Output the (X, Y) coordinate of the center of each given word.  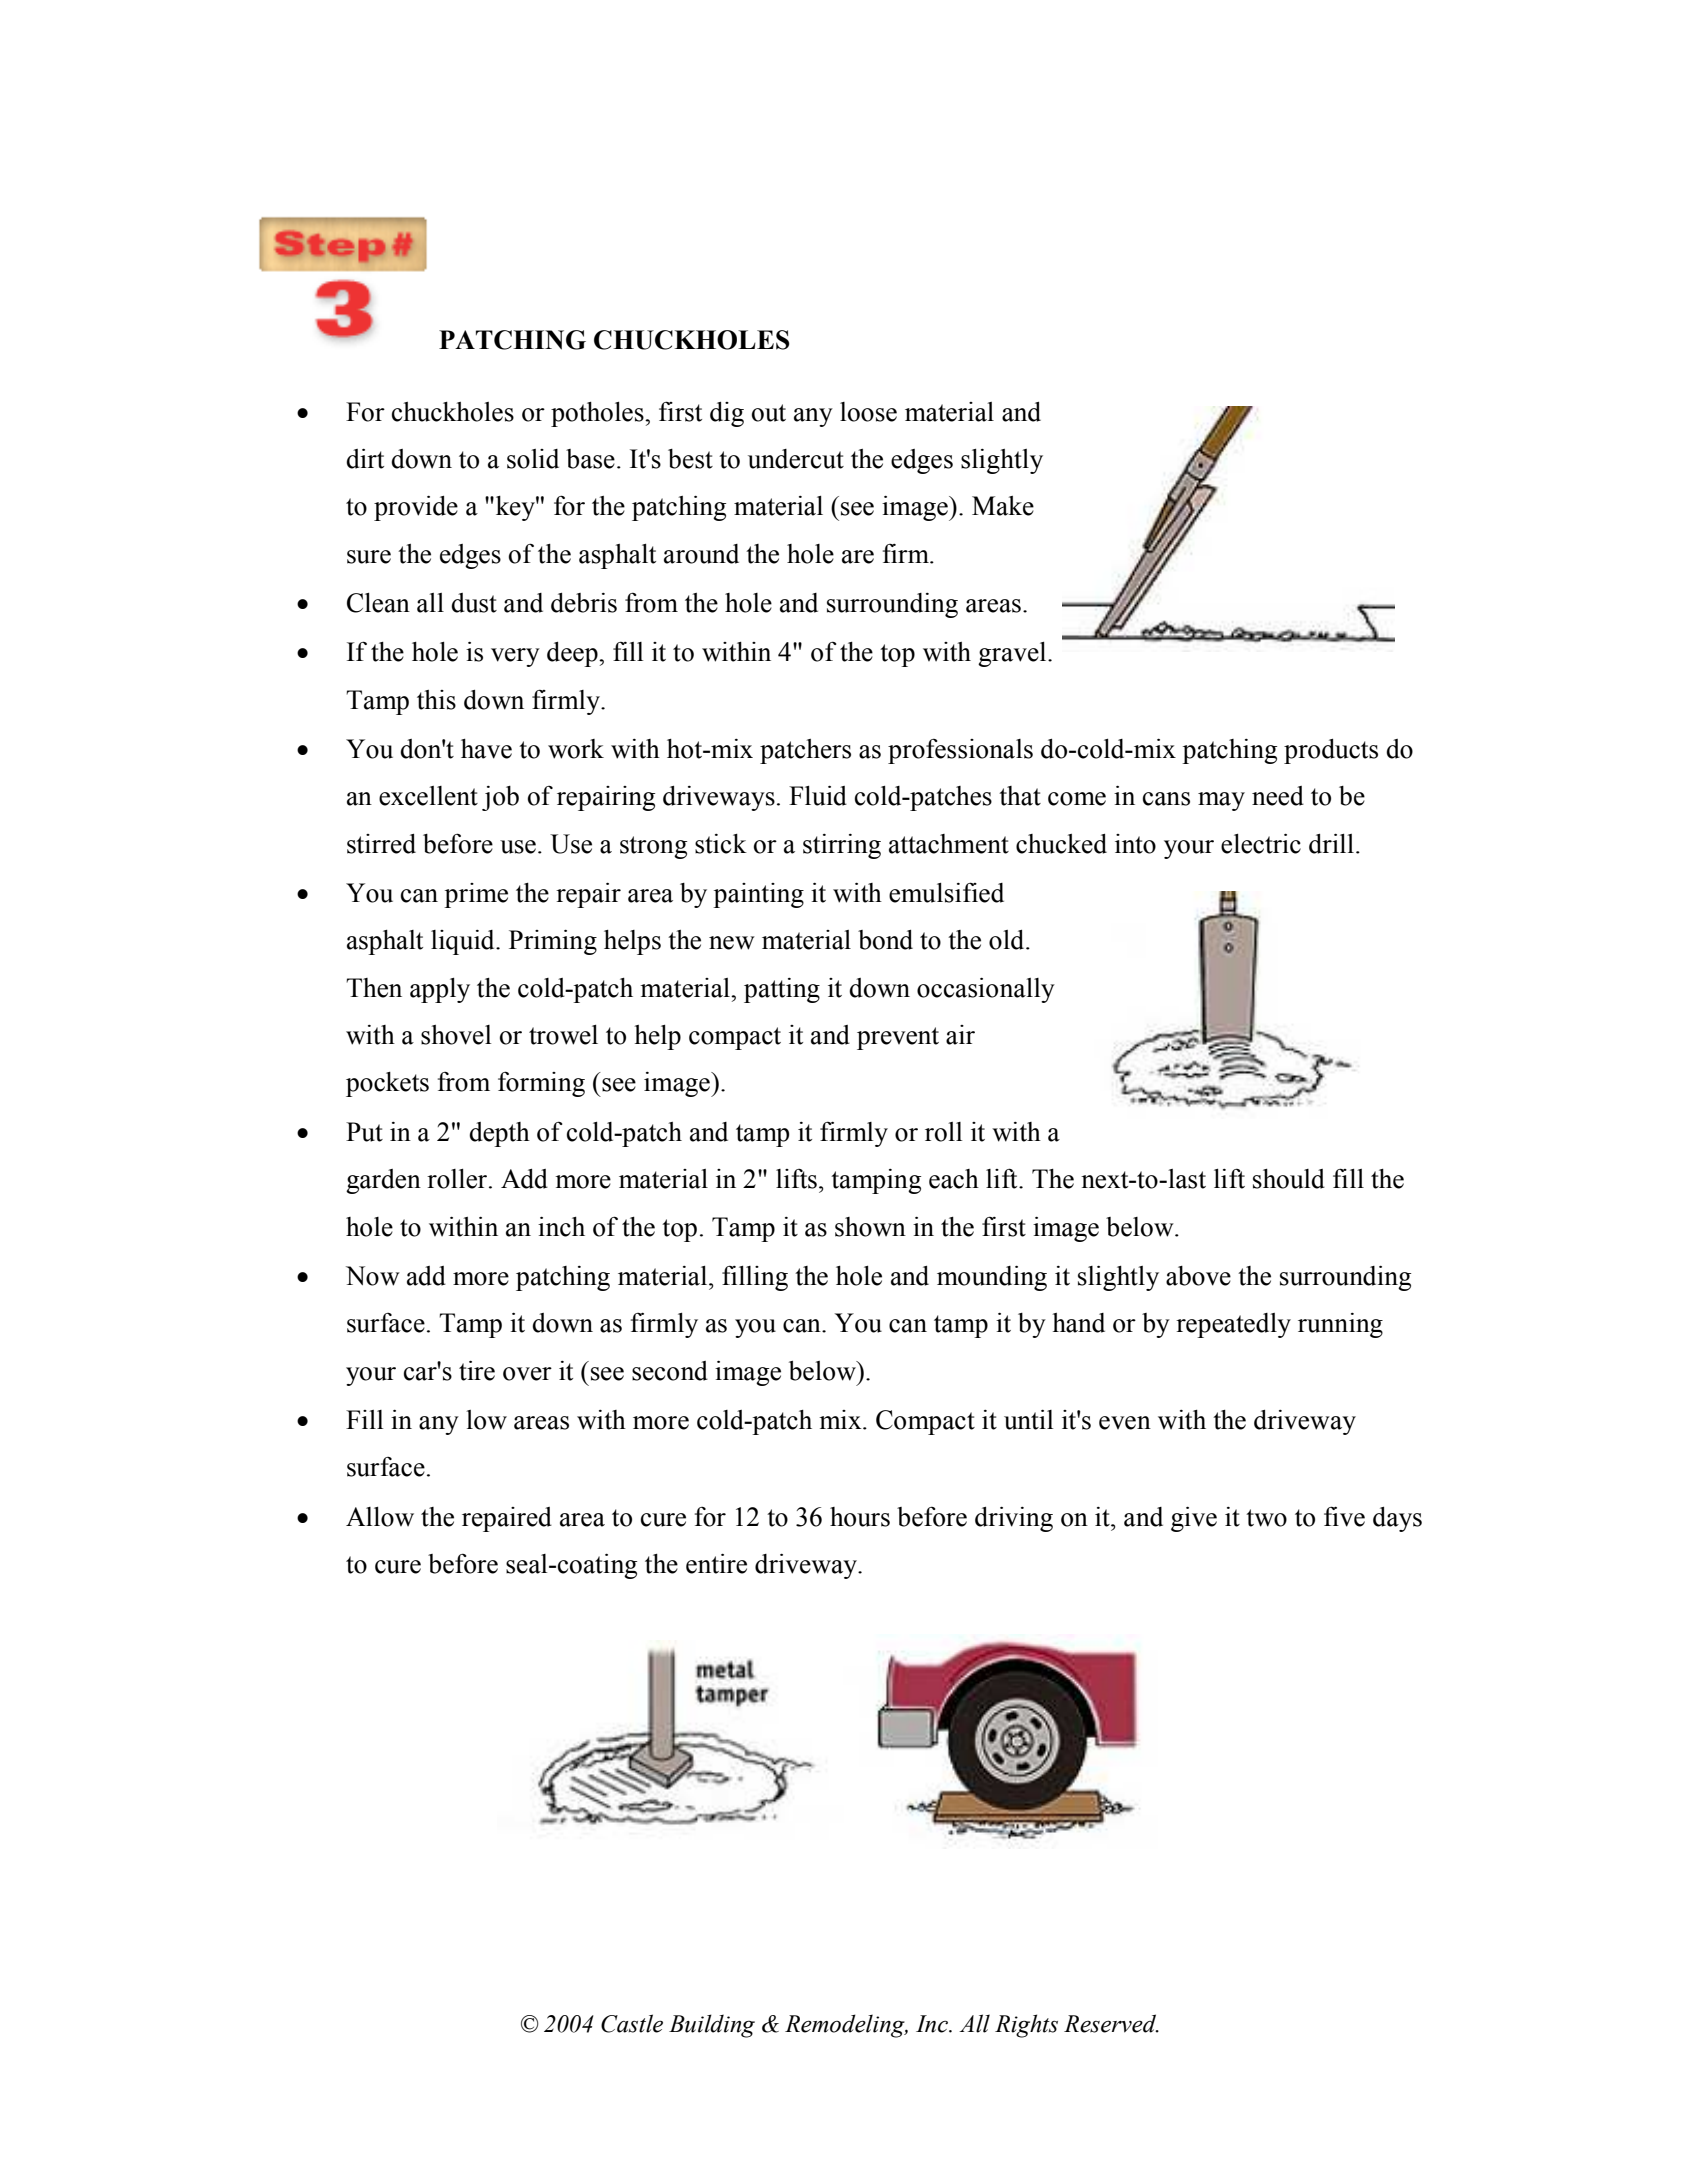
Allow (380, 1517)
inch (561, 1227)
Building (712, 2026)
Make (1003, 506)
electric (1261, 844)
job (500, 798)
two (1266, 1518)
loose (868, 412)
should (1289, 1179)
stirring (842, 846)
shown (870, 1227)
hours (860, 1517)
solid (533, 459)
